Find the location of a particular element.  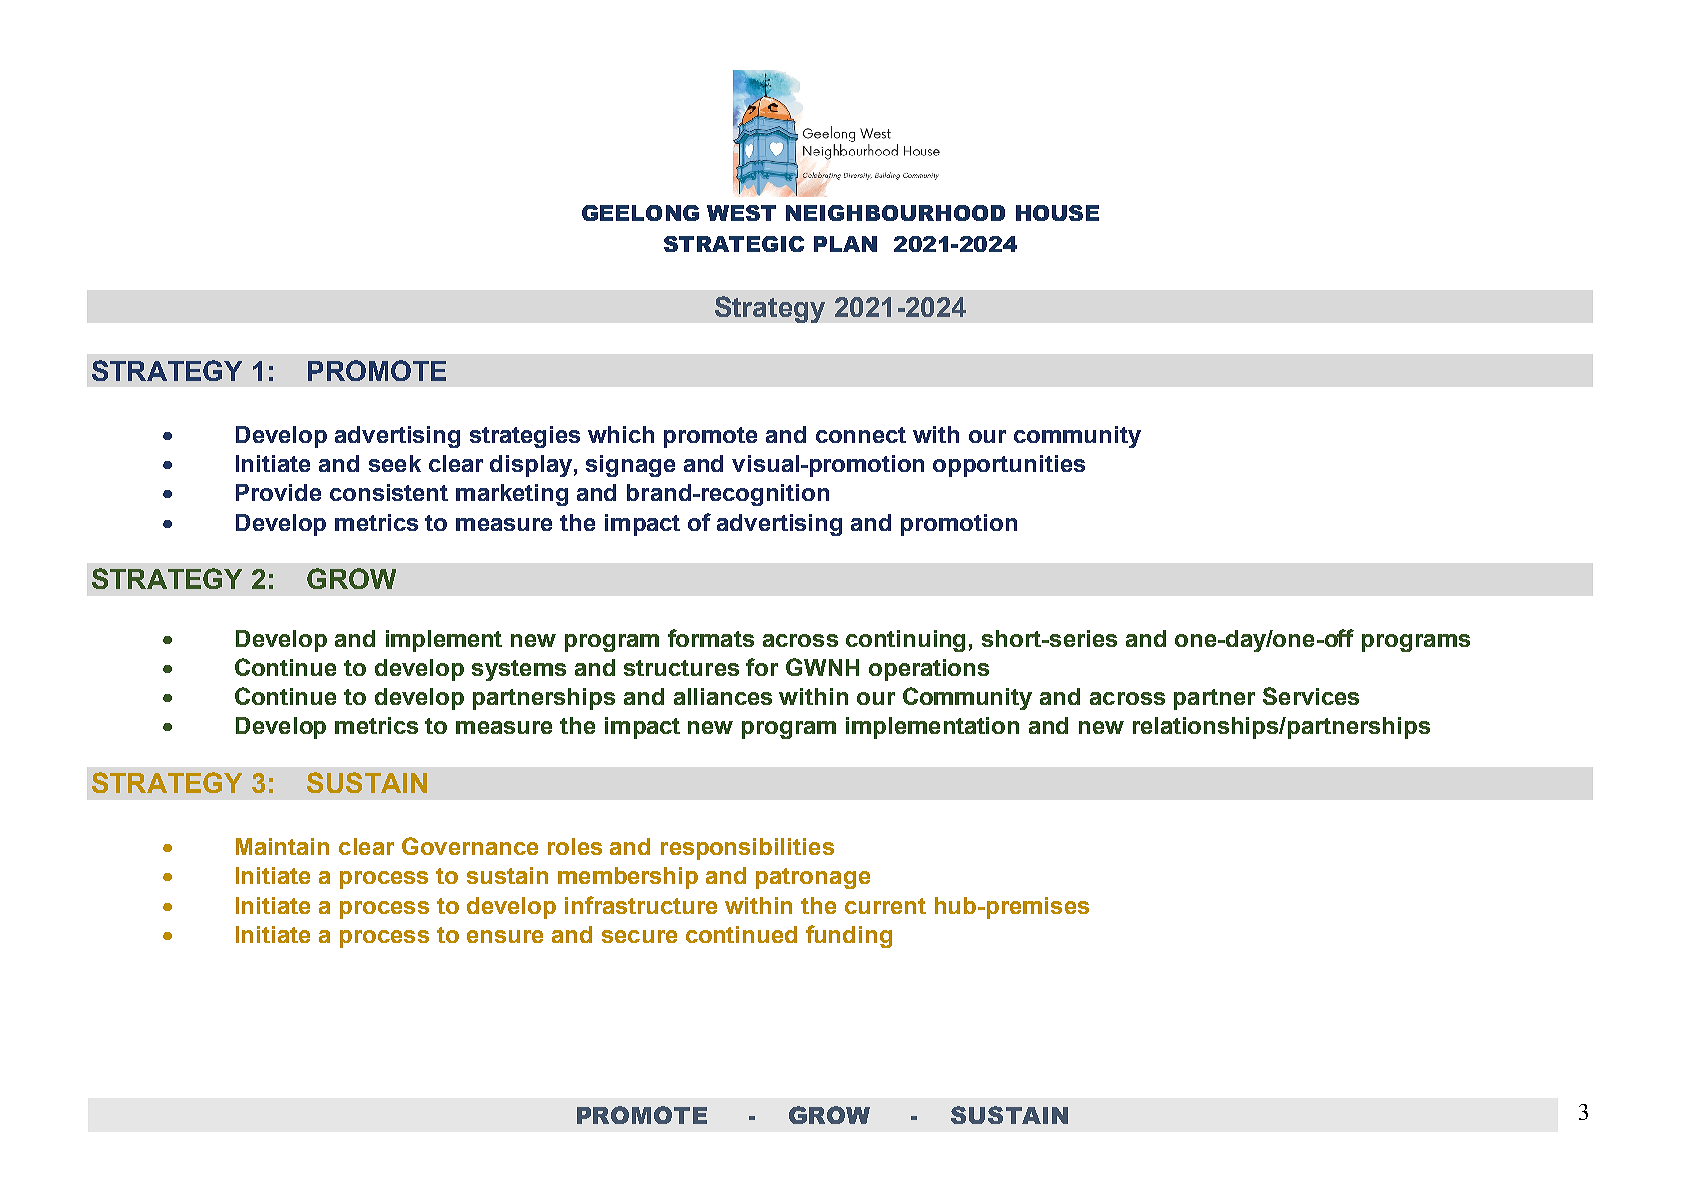

current is located at coordinates (885, 906).
